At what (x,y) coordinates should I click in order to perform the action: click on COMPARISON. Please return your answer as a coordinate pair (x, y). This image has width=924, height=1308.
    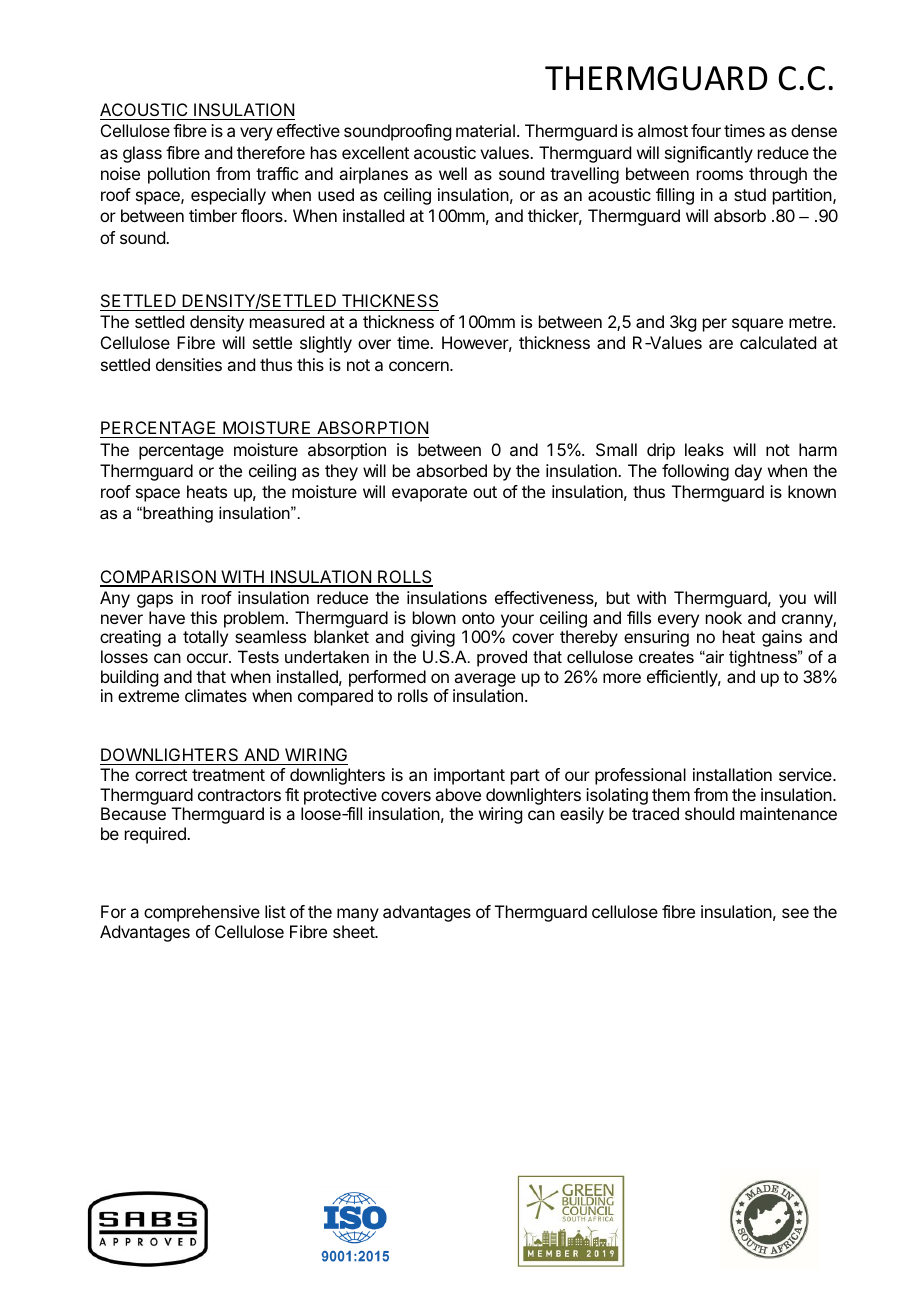
    Looking at the image, I should click on (159, 578).
